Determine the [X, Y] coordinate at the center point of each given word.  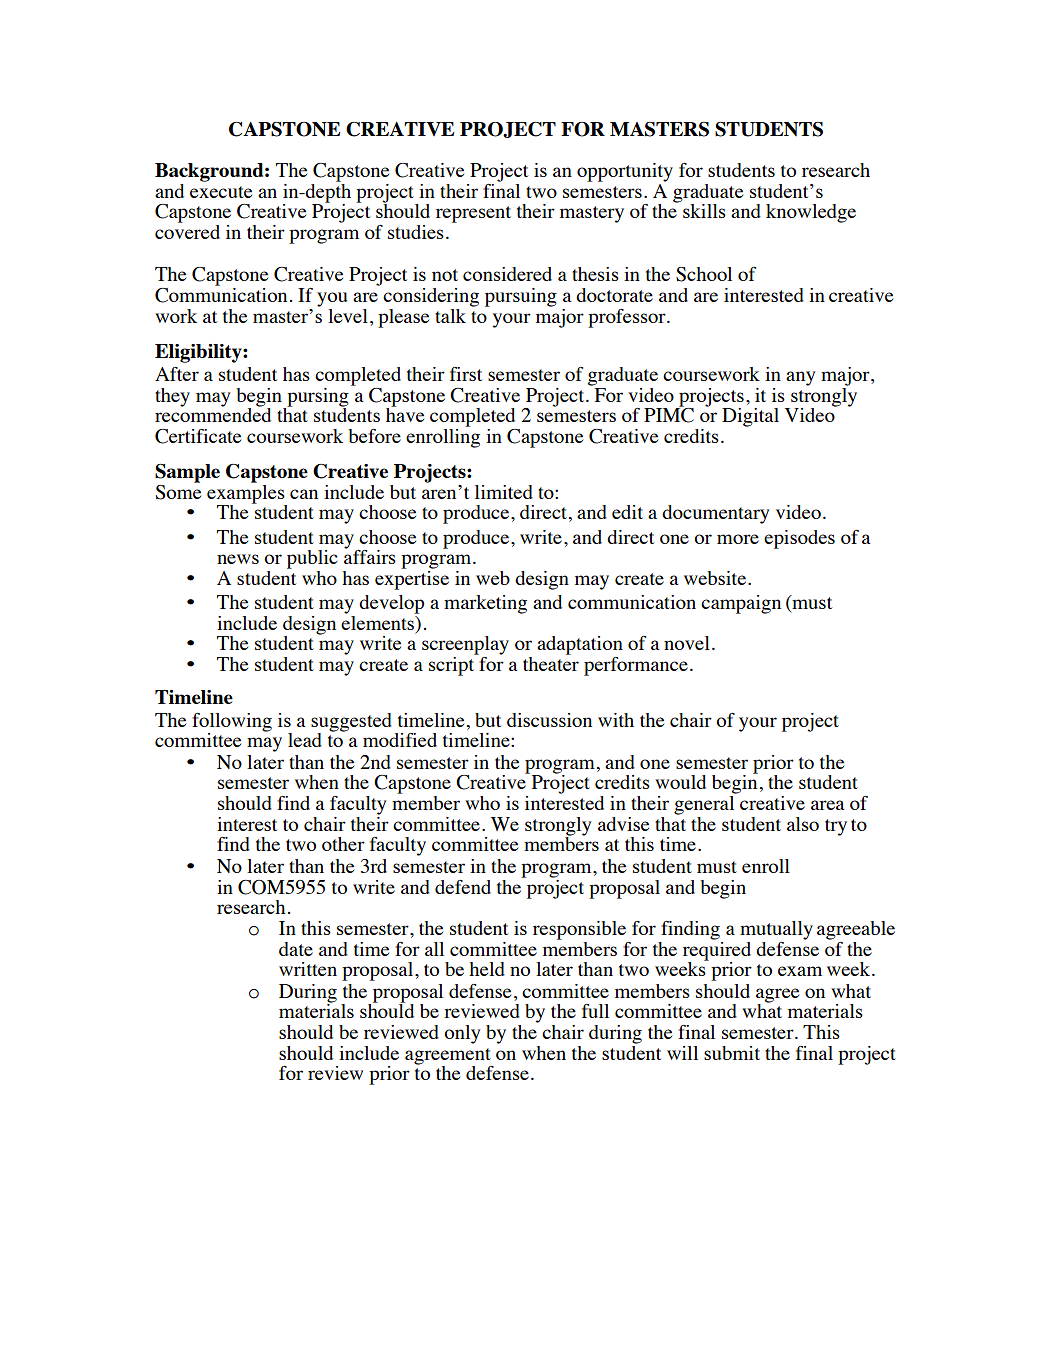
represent [473, 214]
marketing [485, 604]
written [308, 969]
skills [704, 211]
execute [221, 192]
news [238, 559]
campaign [741, 604]
